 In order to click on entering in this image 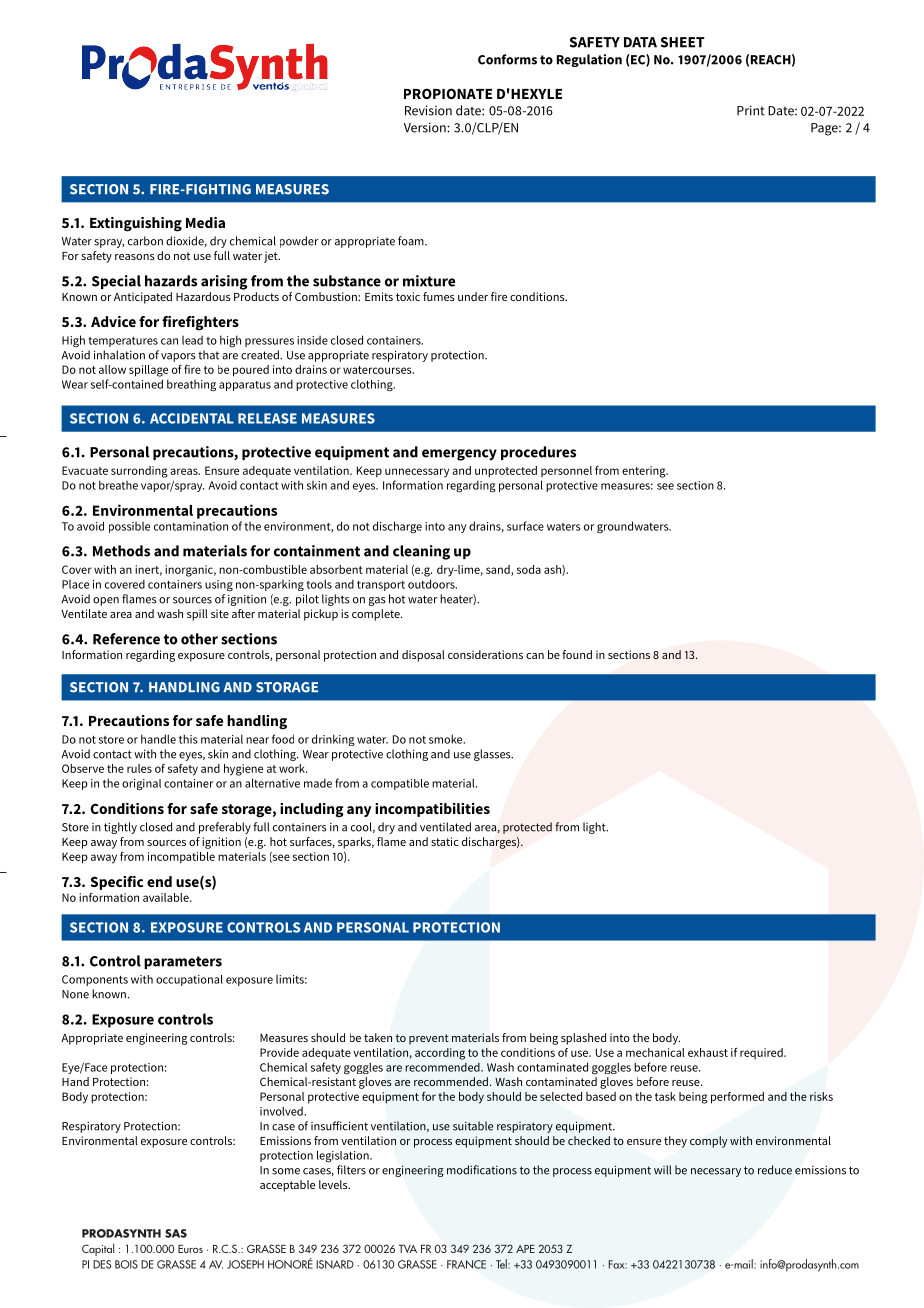, I will do `click(645, 472)`.
